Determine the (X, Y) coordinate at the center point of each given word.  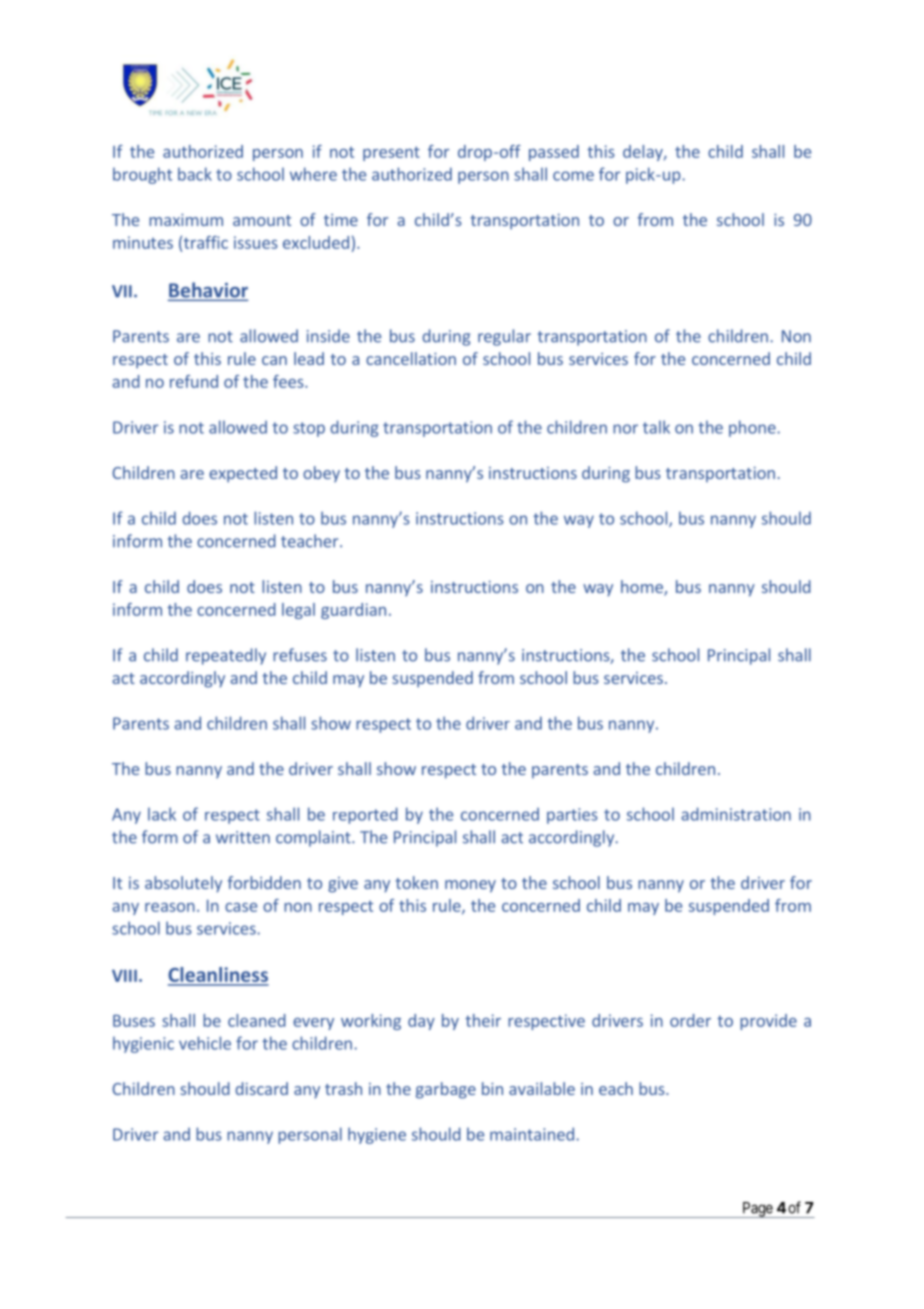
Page (757, 1210)
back (195, 174)
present (391, 153)
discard (261, 1088)
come (573, 176)
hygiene (377, 1135)
